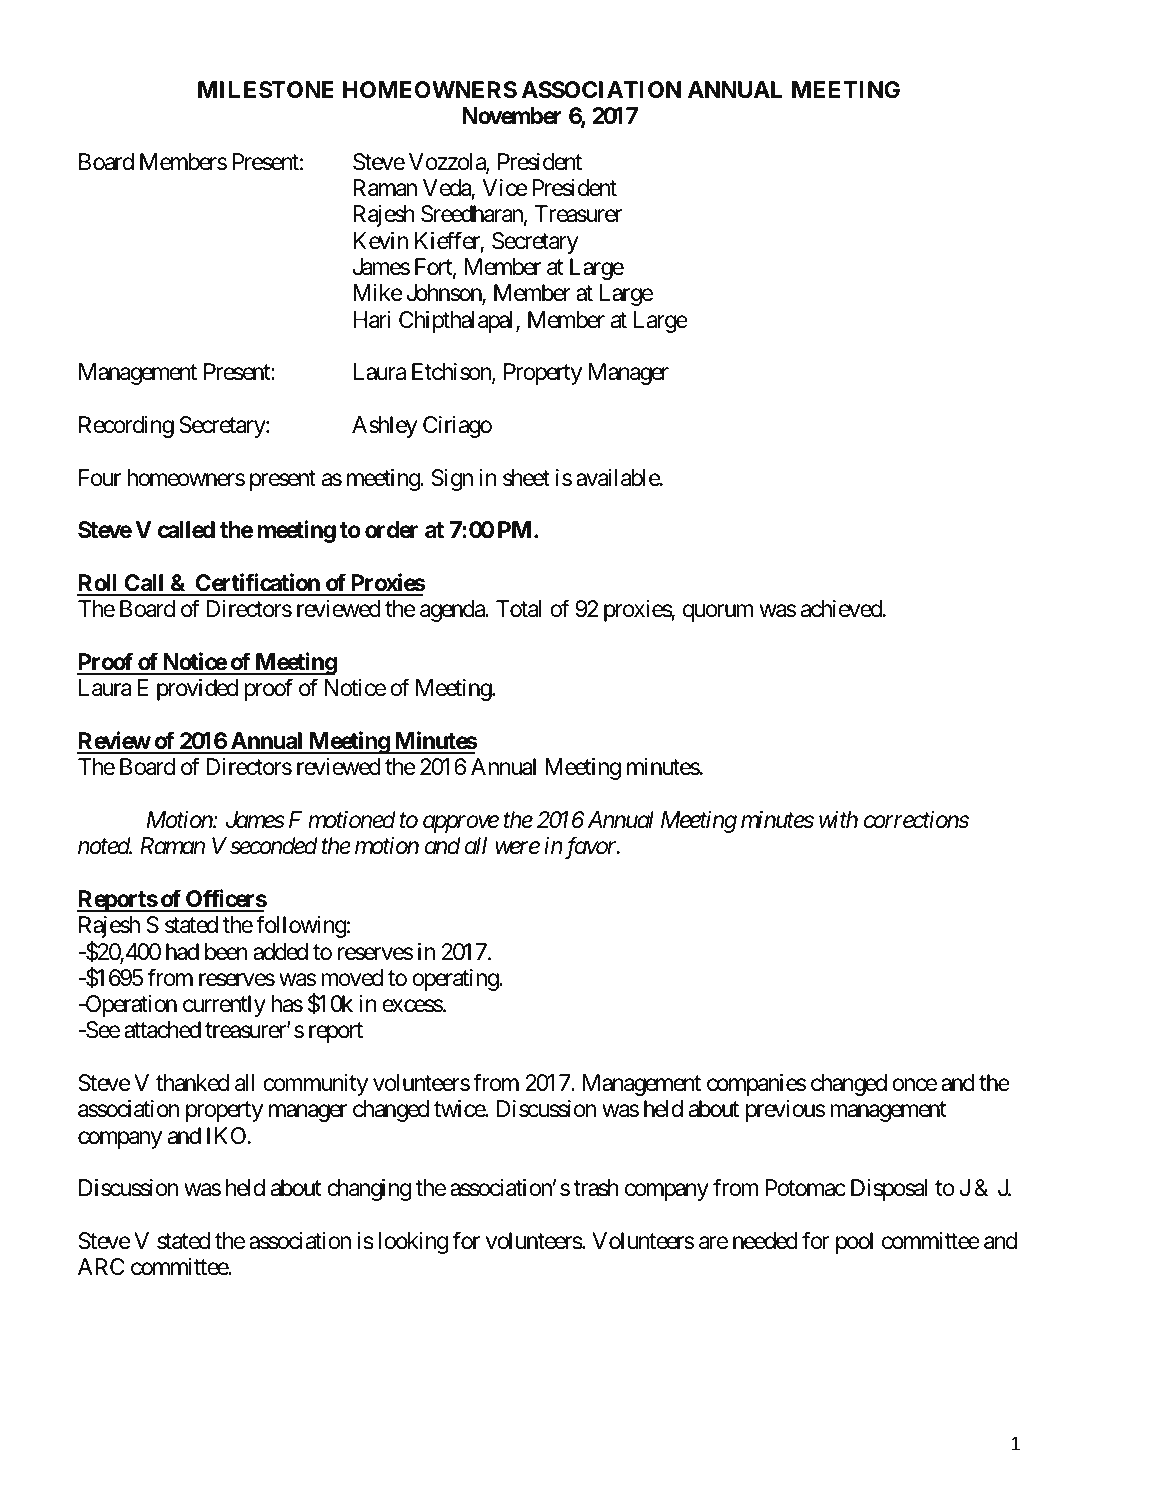 This screenshot has width=1167, height=1511. I want to click on MILESTONE, so click(266, 90).
